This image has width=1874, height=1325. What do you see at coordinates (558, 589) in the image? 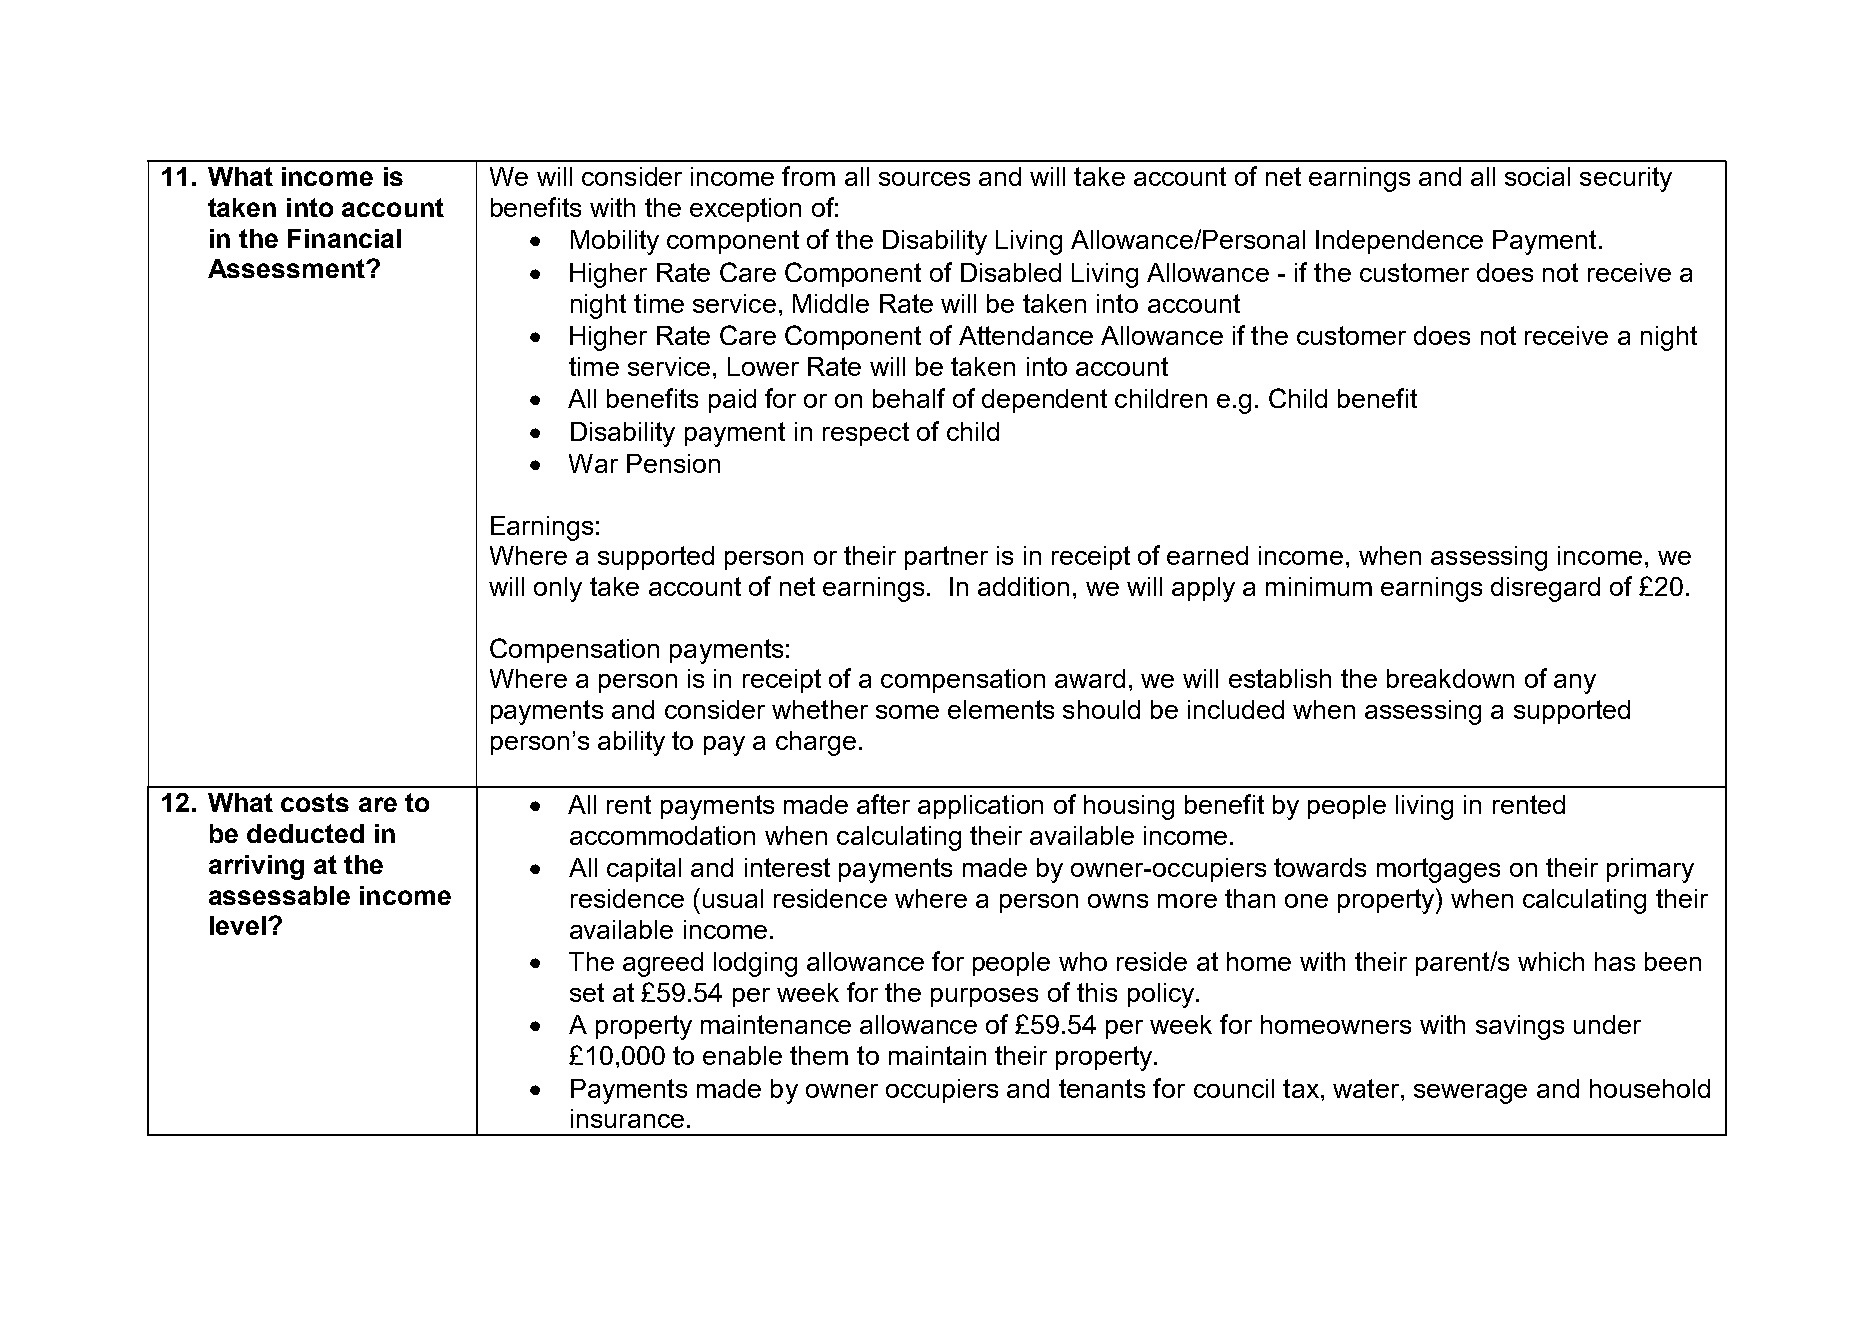
I see `only` at bounding box center [558, 589].
